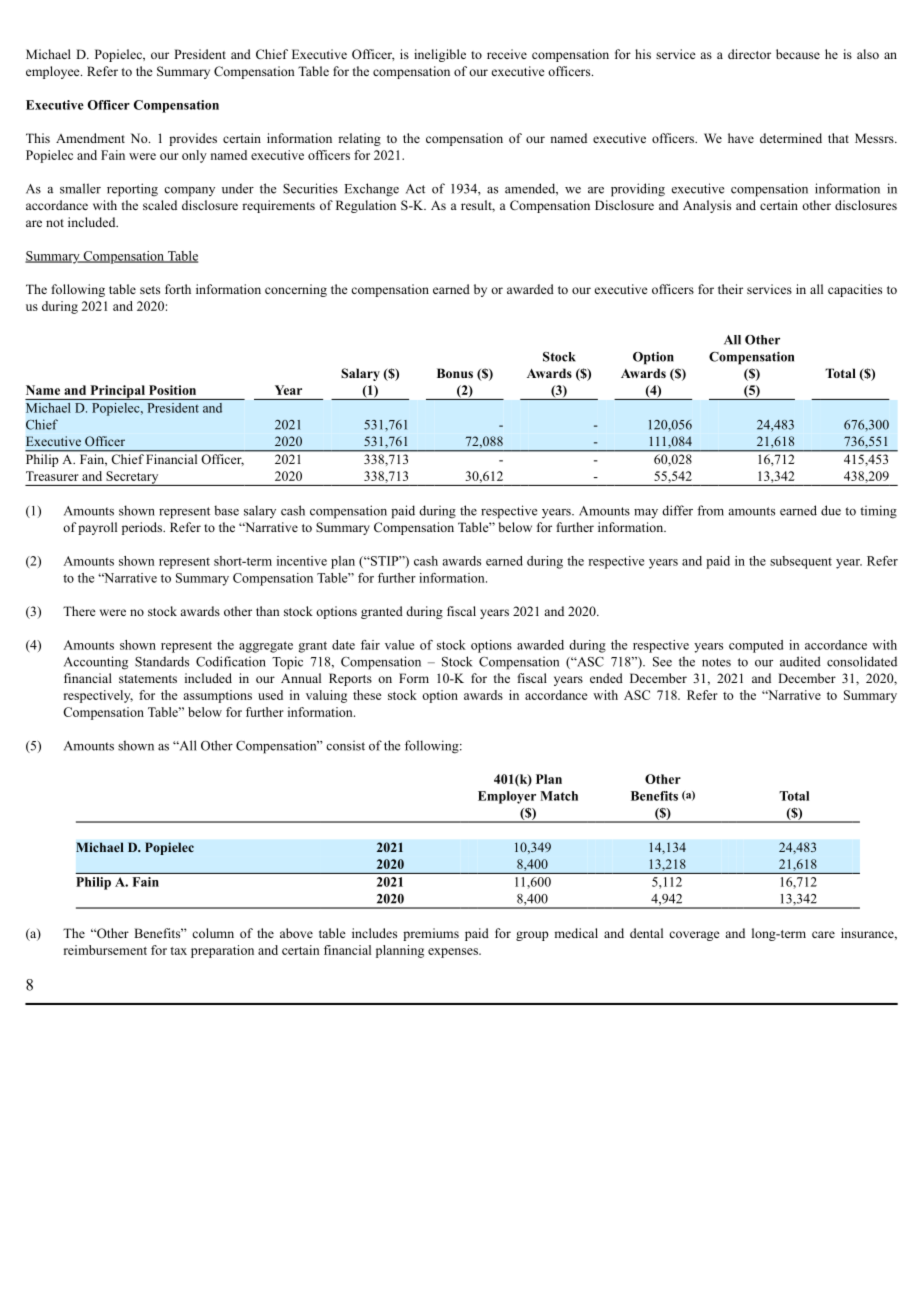 The image size is (924, 1308). I want to click on because, so click(798, 54).
